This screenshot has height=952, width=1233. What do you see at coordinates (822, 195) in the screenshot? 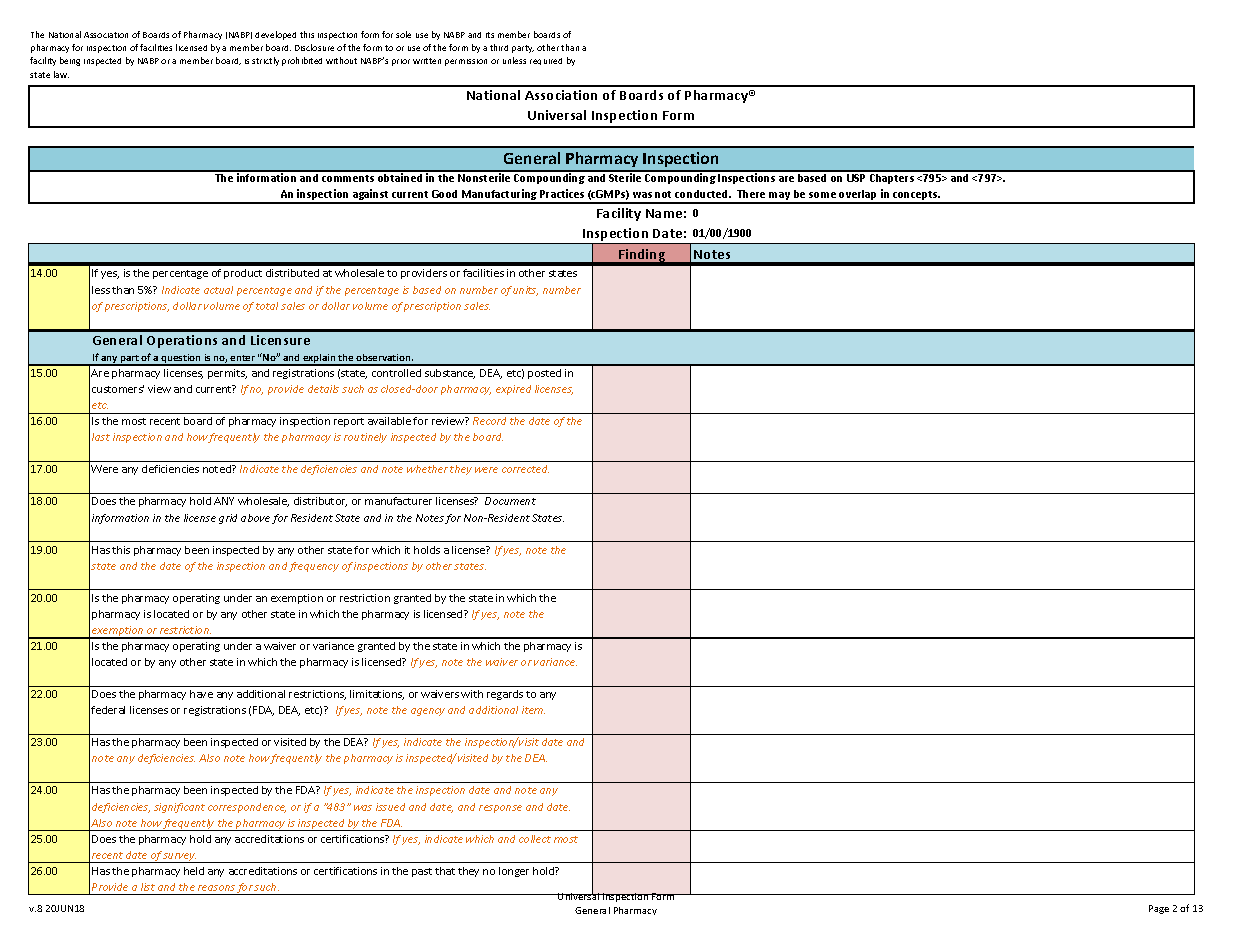
I see `some` at bounding box center [822, 195].
